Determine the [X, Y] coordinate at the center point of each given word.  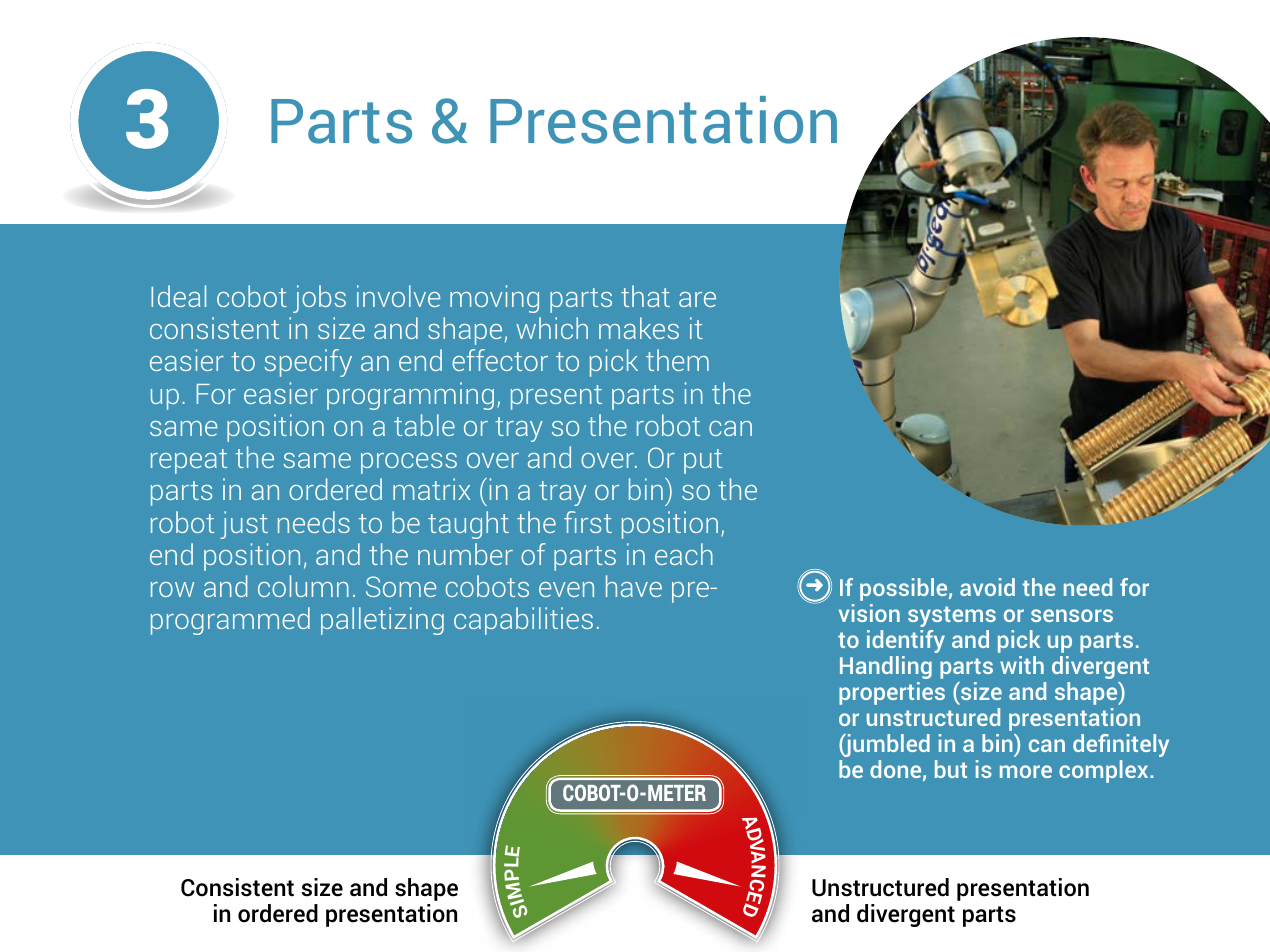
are [697, 299]
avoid [987, 587]
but [951, 769]
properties [892, 693]
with [1022, 665]
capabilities [523, 621]
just [244, 525]
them [677, 360]
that [645, 296]
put [703, 461]
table [424, 425]
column [303, 586]
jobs [319, 299]
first [588, 522]
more [1026, 771]
